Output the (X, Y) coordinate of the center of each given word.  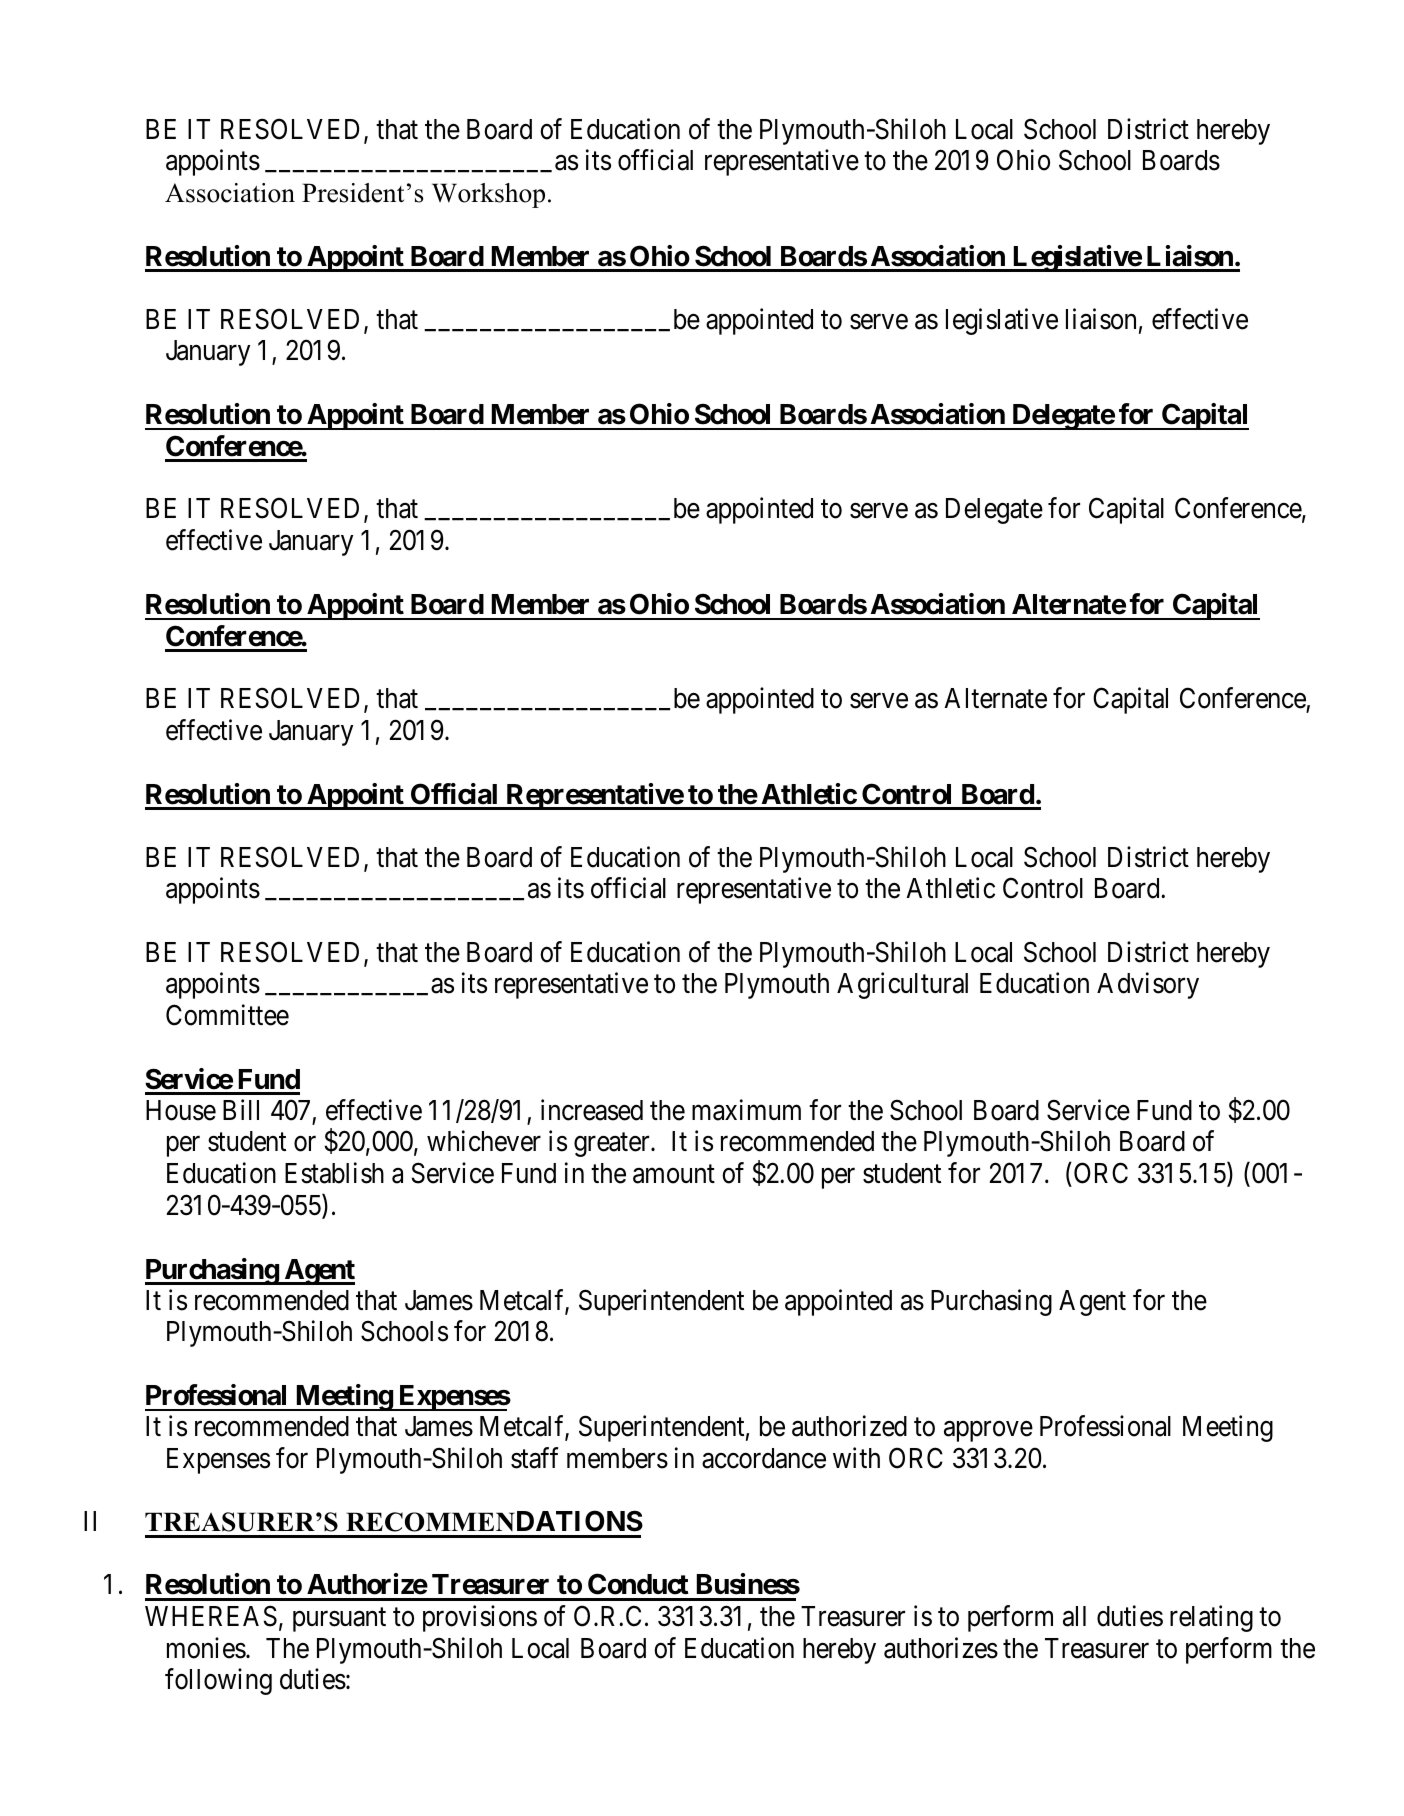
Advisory (1148, 985)
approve (988, 1432)
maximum (746, 1110)
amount (674, 1174)
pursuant (339, 1620)
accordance (764, 1458)
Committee (227, 1015)
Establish (334, 1173)
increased (592, 1110)
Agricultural (902, 985)
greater (613, 1145)
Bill (241, 1109)
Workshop (488, 195)
